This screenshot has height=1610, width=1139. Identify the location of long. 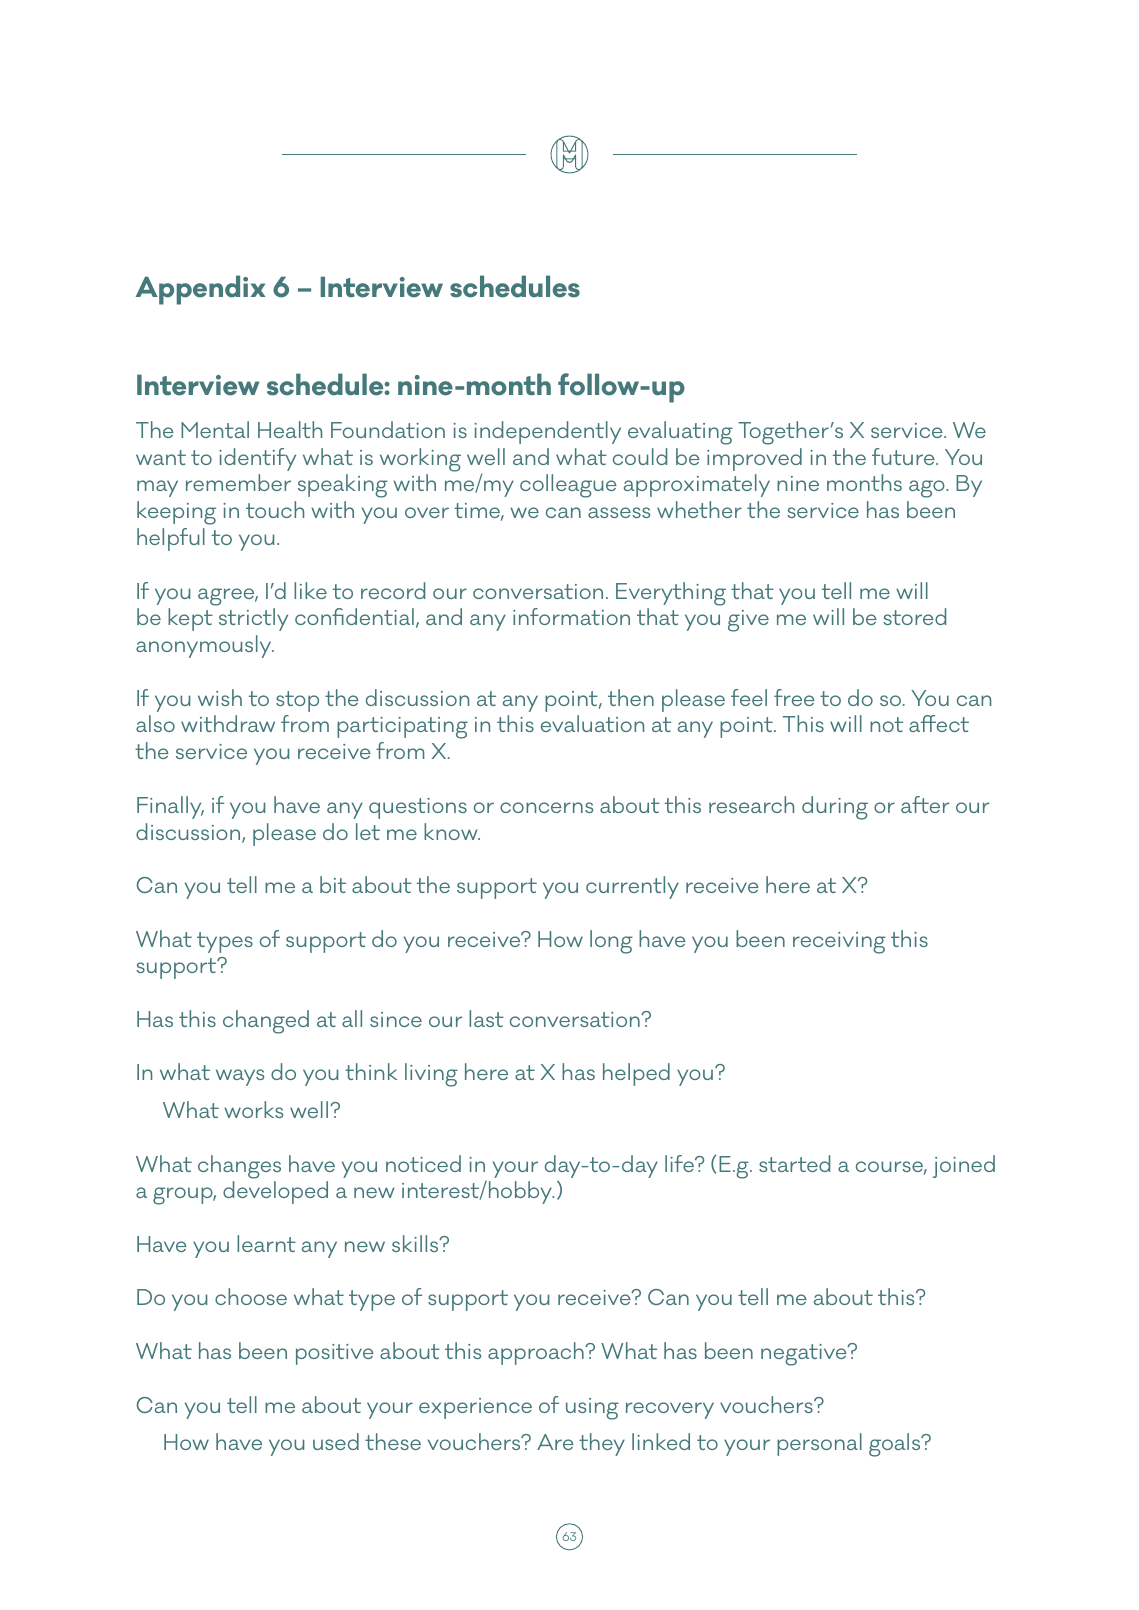
(611, 942).
